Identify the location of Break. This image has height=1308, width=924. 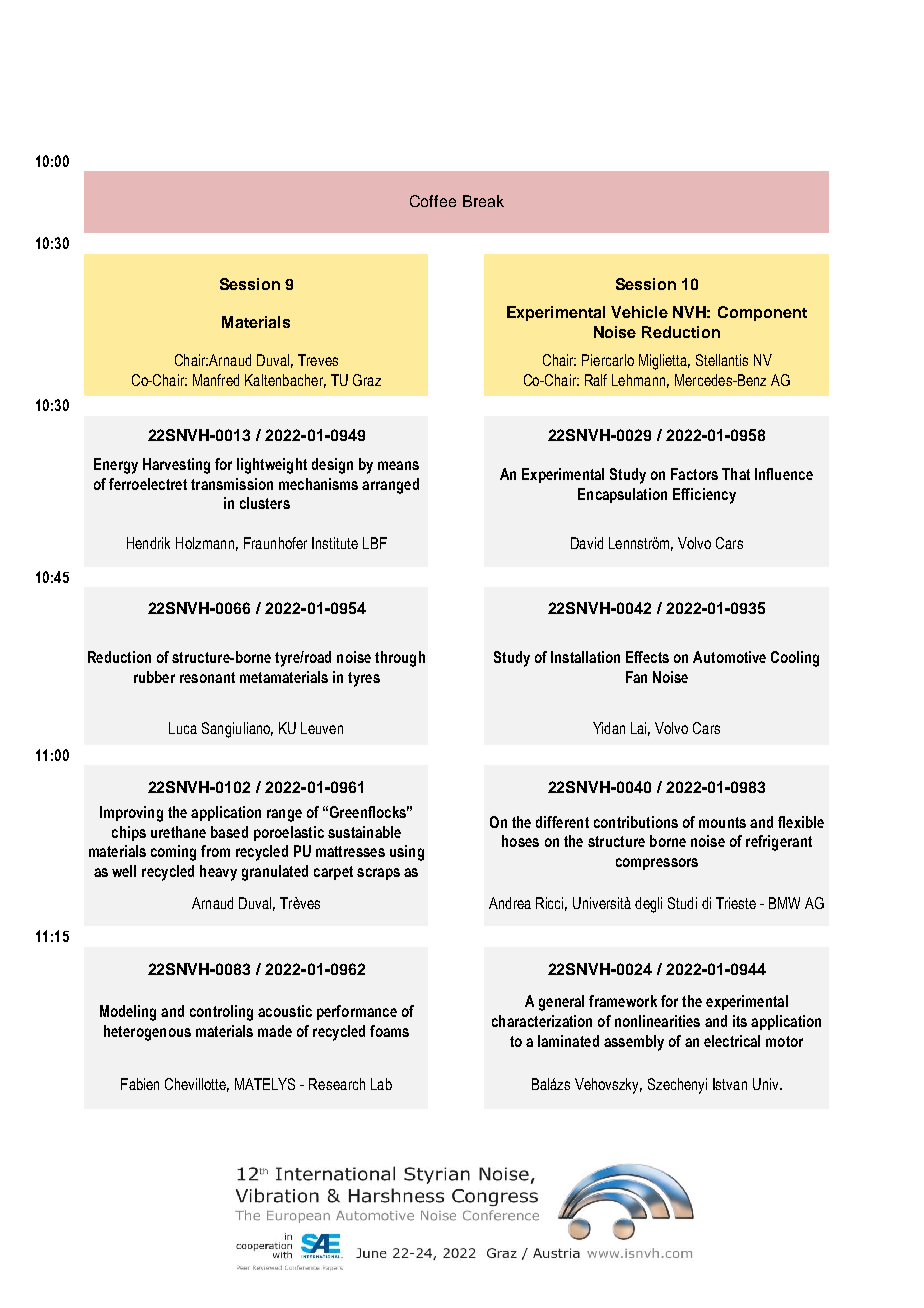
(483, 201).
